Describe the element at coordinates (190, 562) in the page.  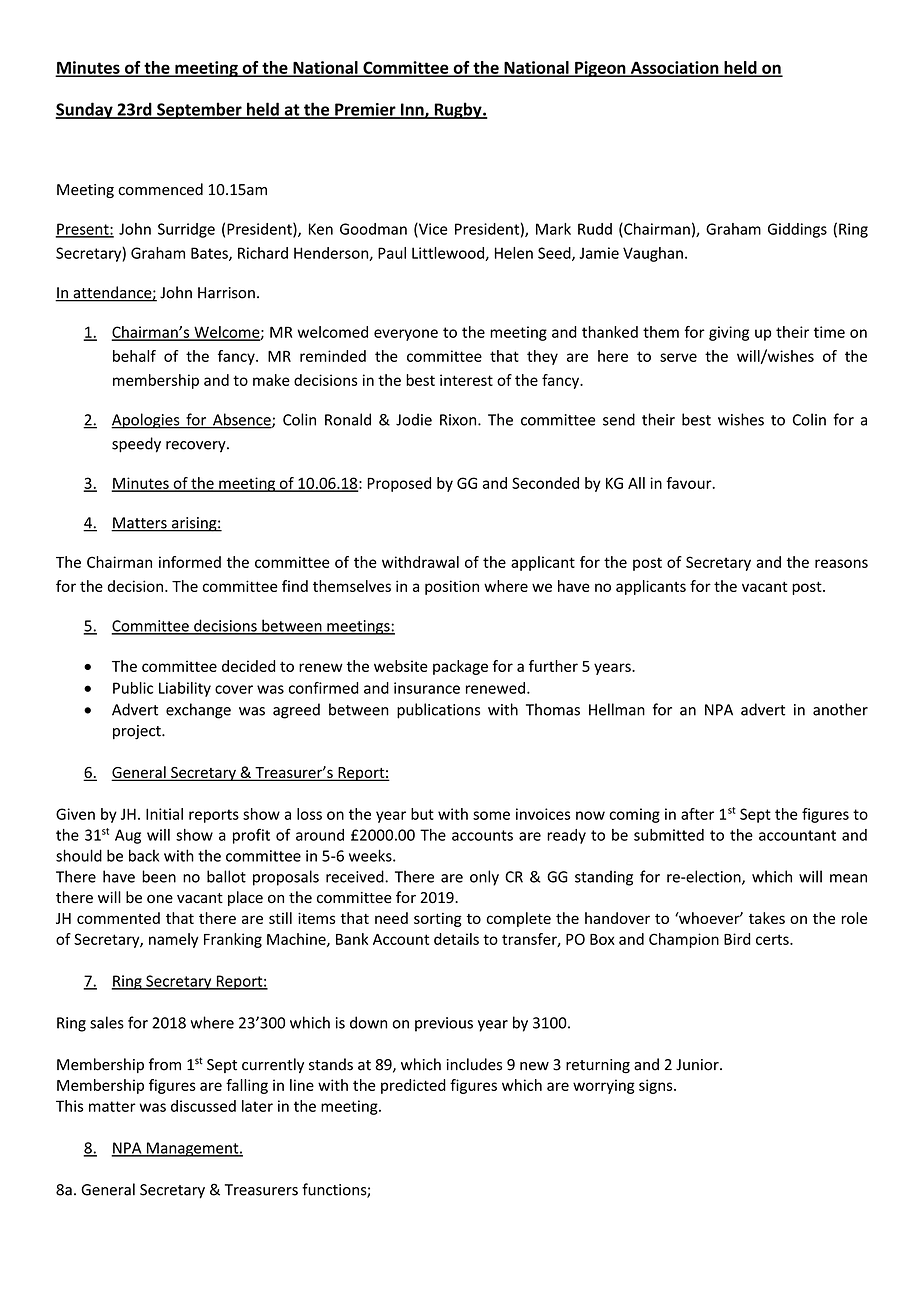
I see `informed` at that location.
